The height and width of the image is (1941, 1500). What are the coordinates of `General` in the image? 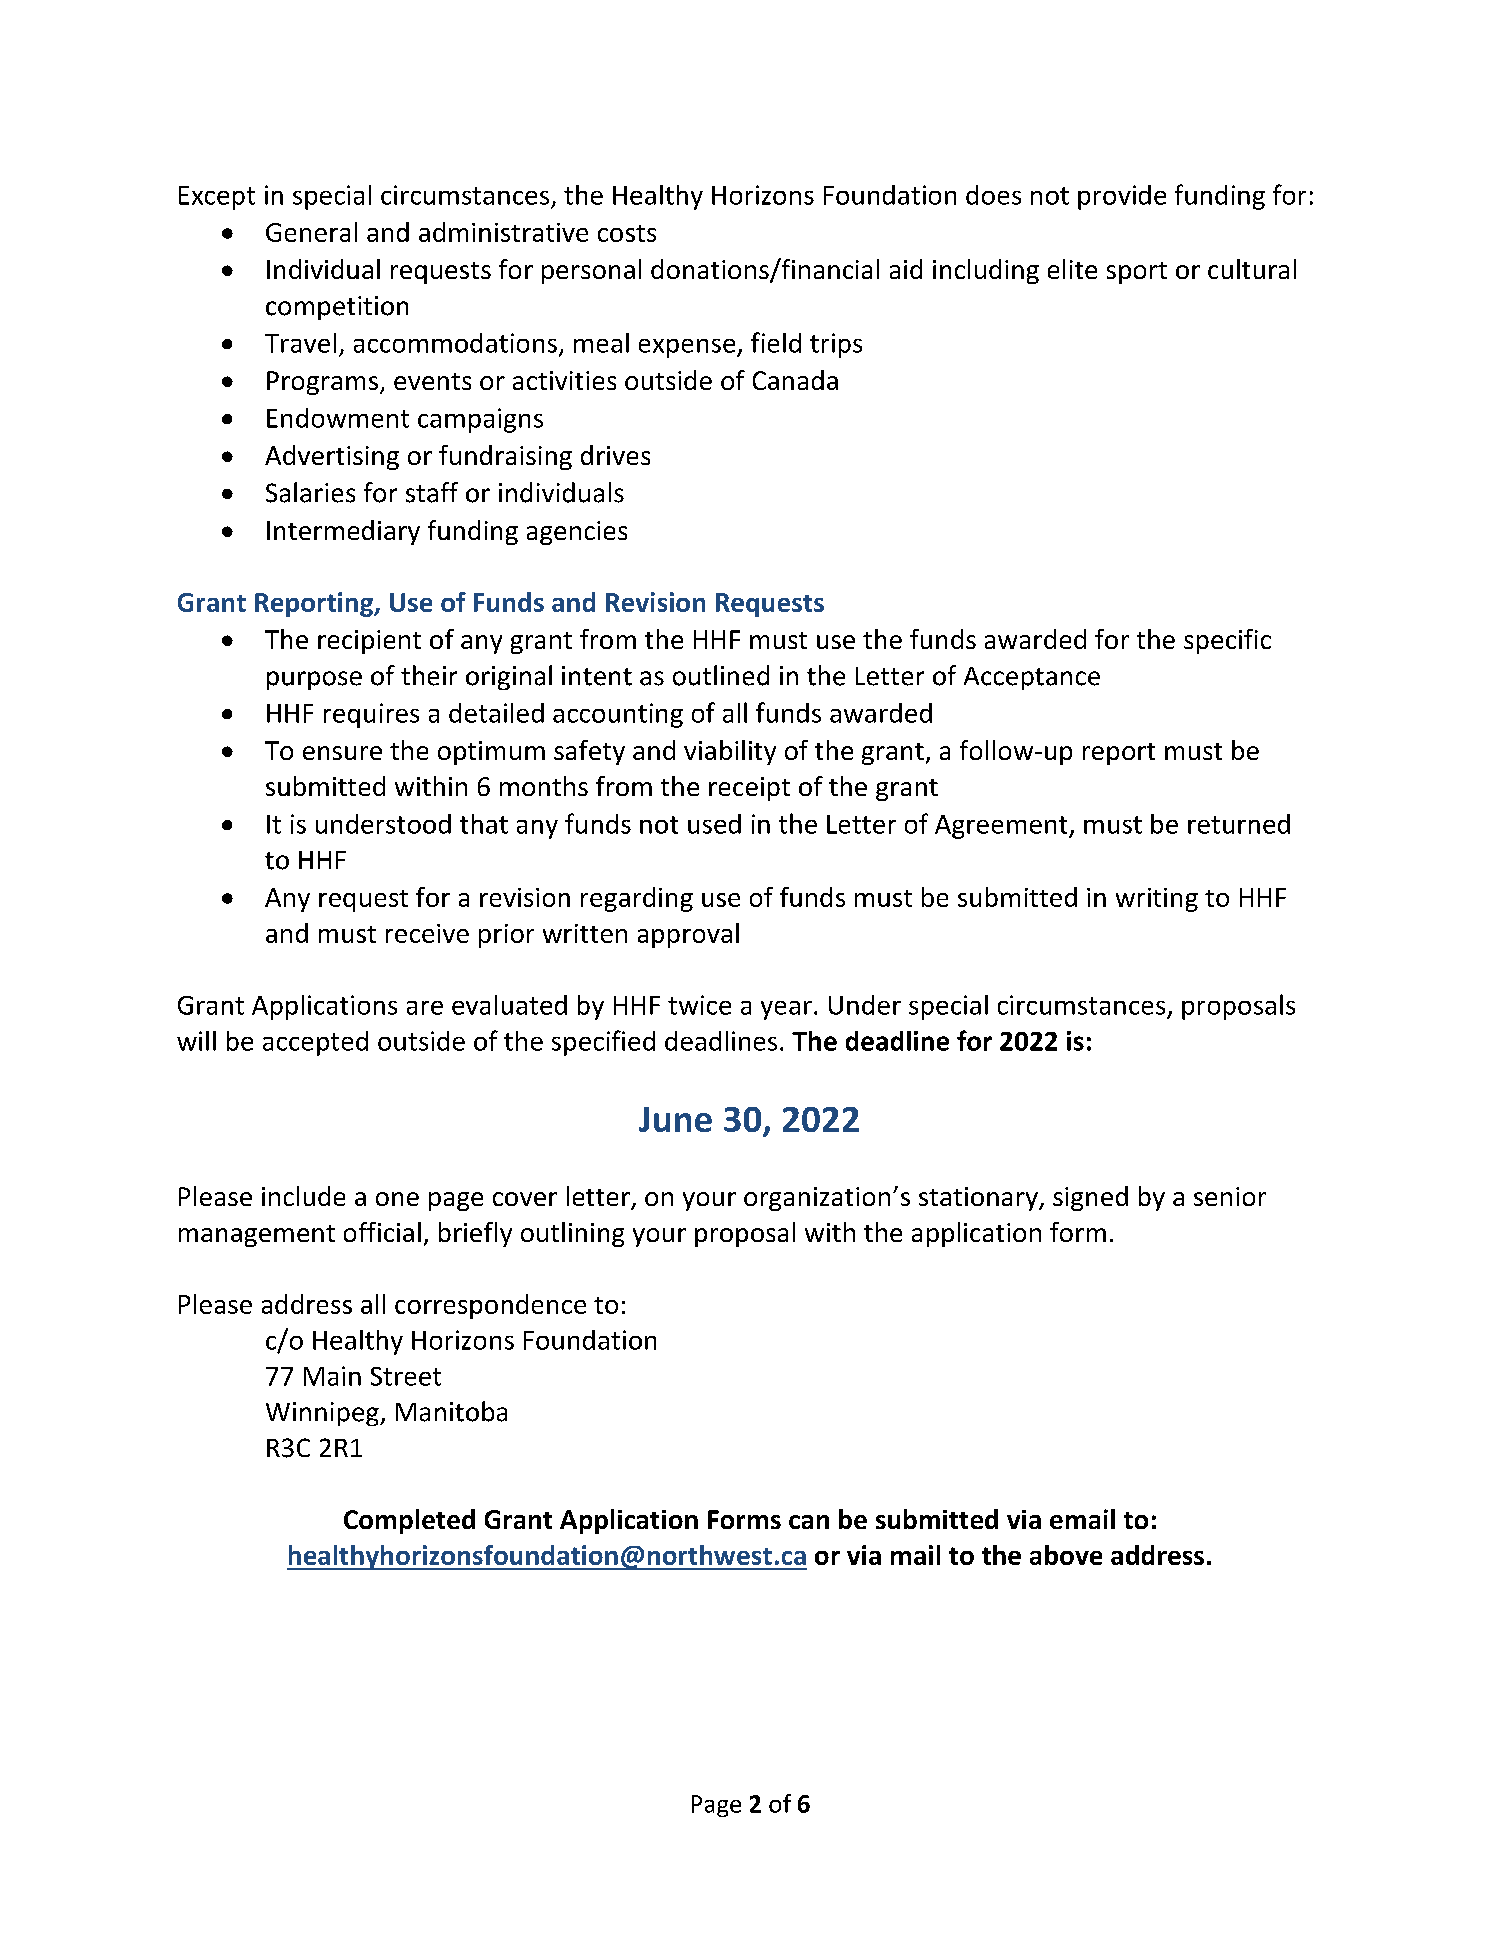 It's located at (311, 232).
